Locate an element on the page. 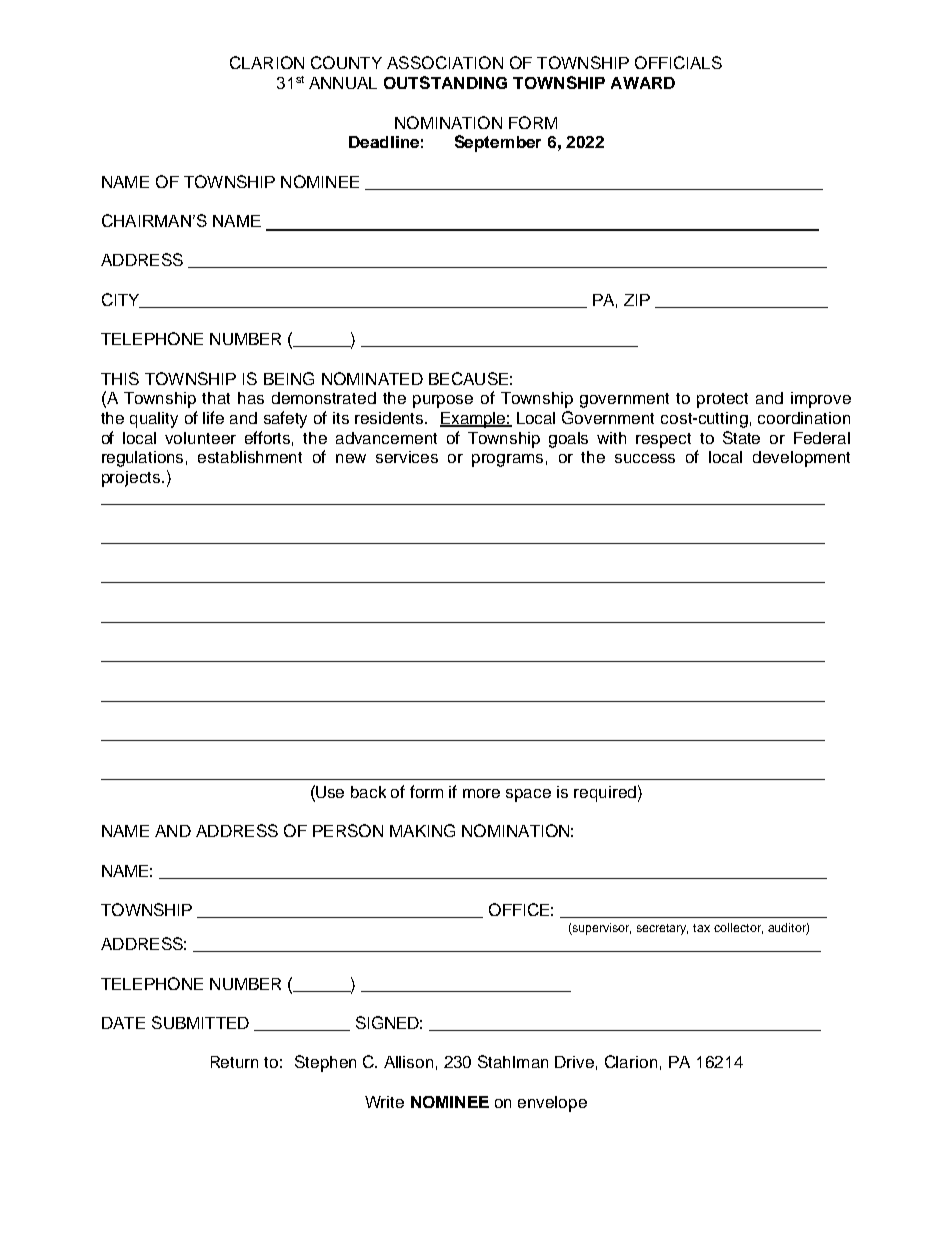  ANNUAL is located at coordinates (343, 83).
